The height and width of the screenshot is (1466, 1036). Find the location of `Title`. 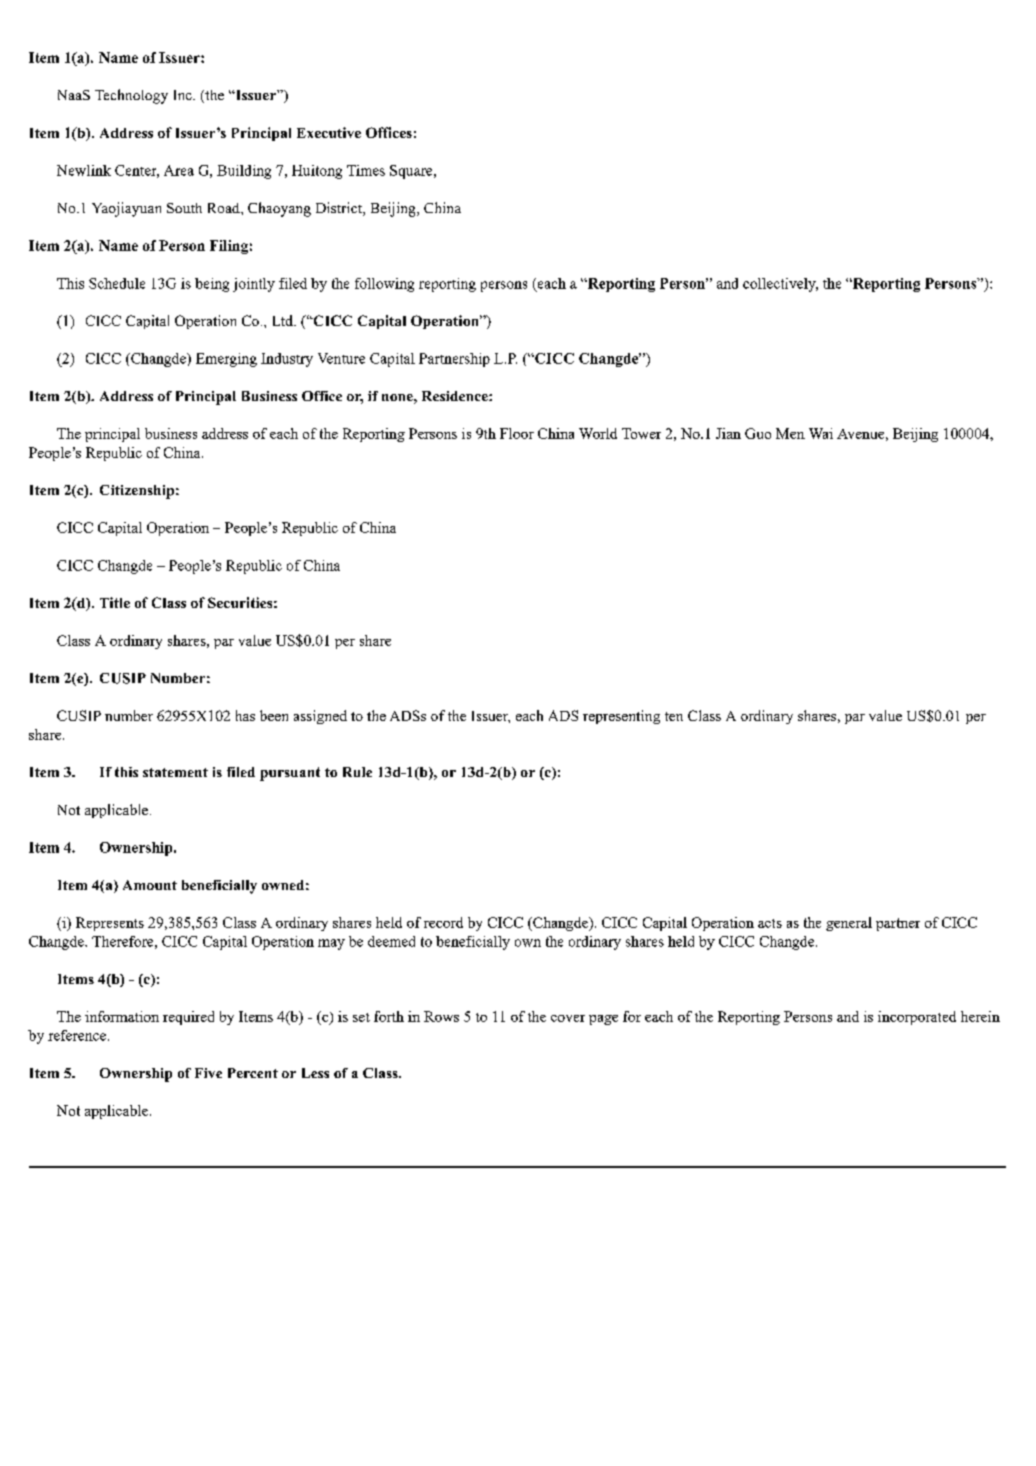

Title is located at coordinates (115, 602).
